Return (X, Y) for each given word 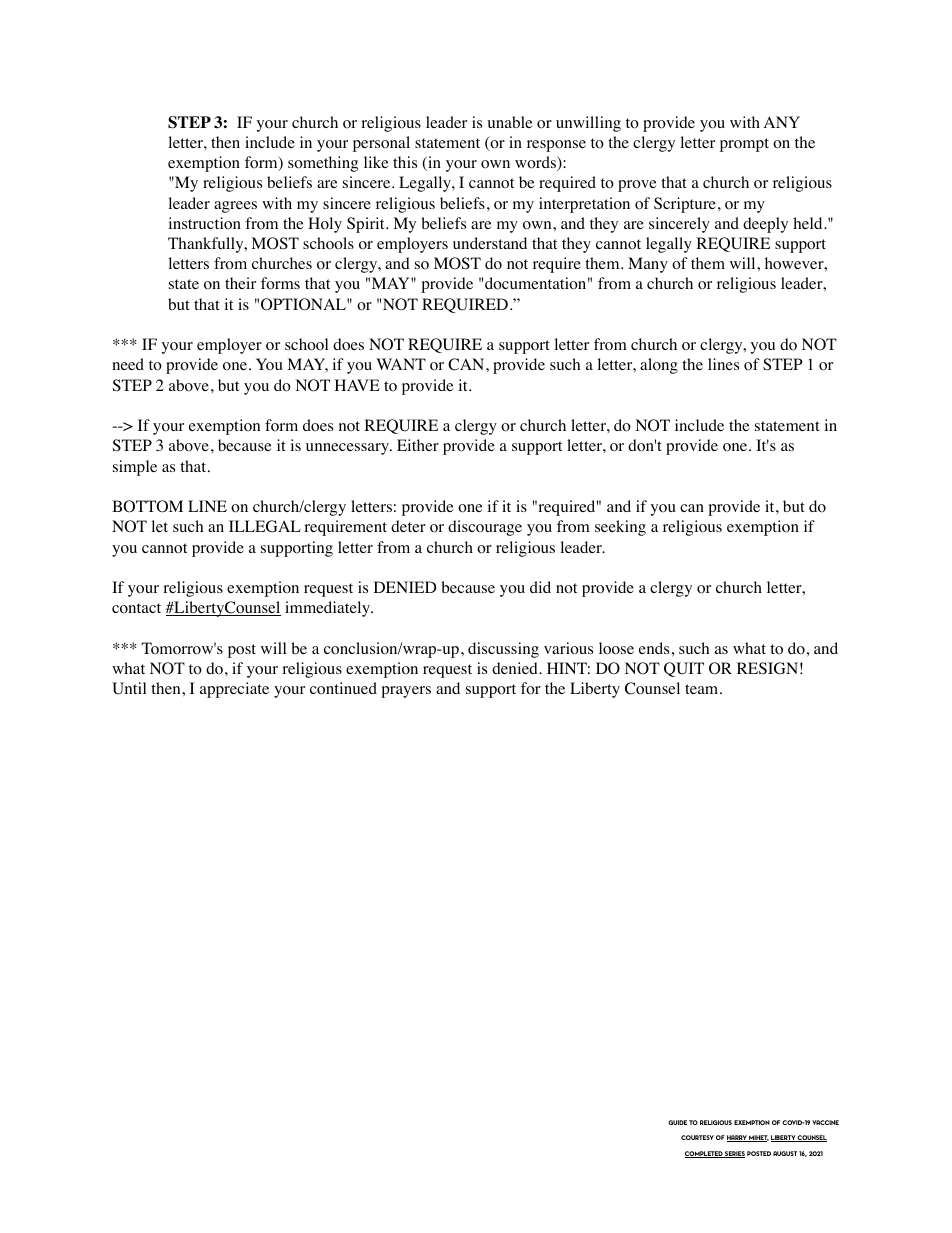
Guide (677, 1122)
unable (510, 122)
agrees (235, 207)
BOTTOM (147, 506)
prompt (744, 145)
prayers (406, 692)
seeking (620, 528)
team (703, 689)
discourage (485, 528)
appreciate (234, 690)
